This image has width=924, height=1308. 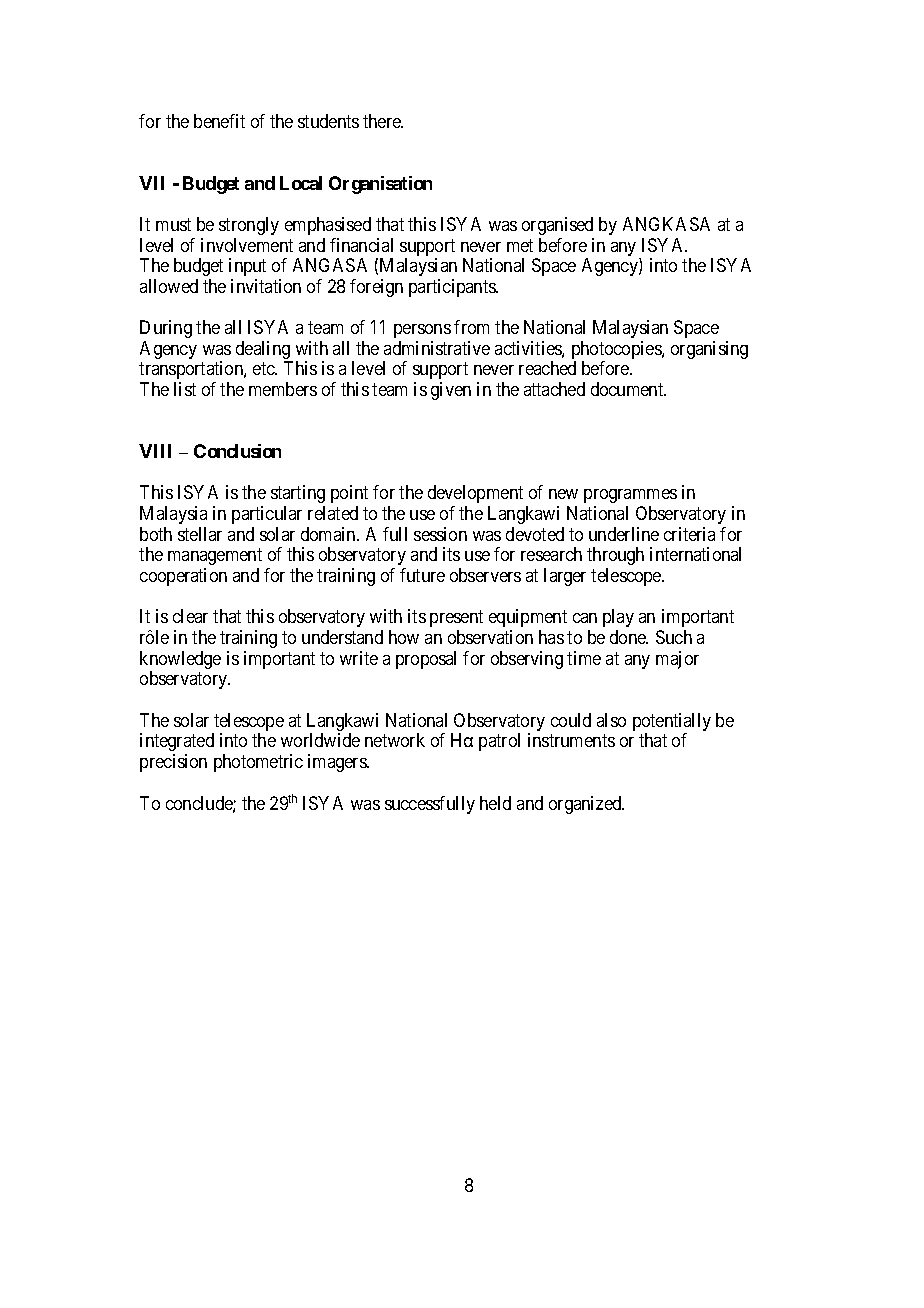 I want to click on Conclusion, so click(x=237, y=451).
